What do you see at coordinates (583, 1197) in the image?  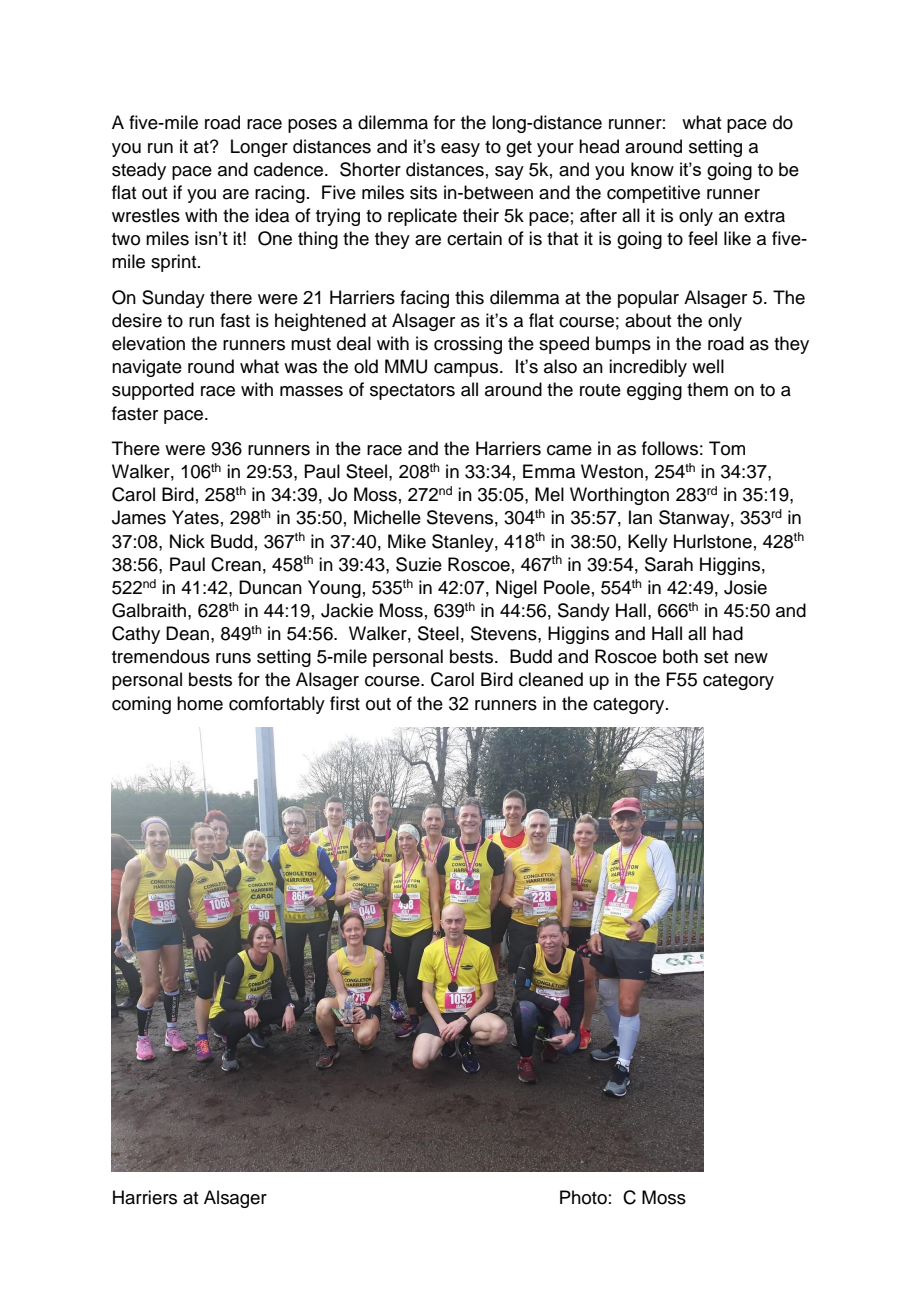 I see `Photo` at bounding box center [583, 1197].
